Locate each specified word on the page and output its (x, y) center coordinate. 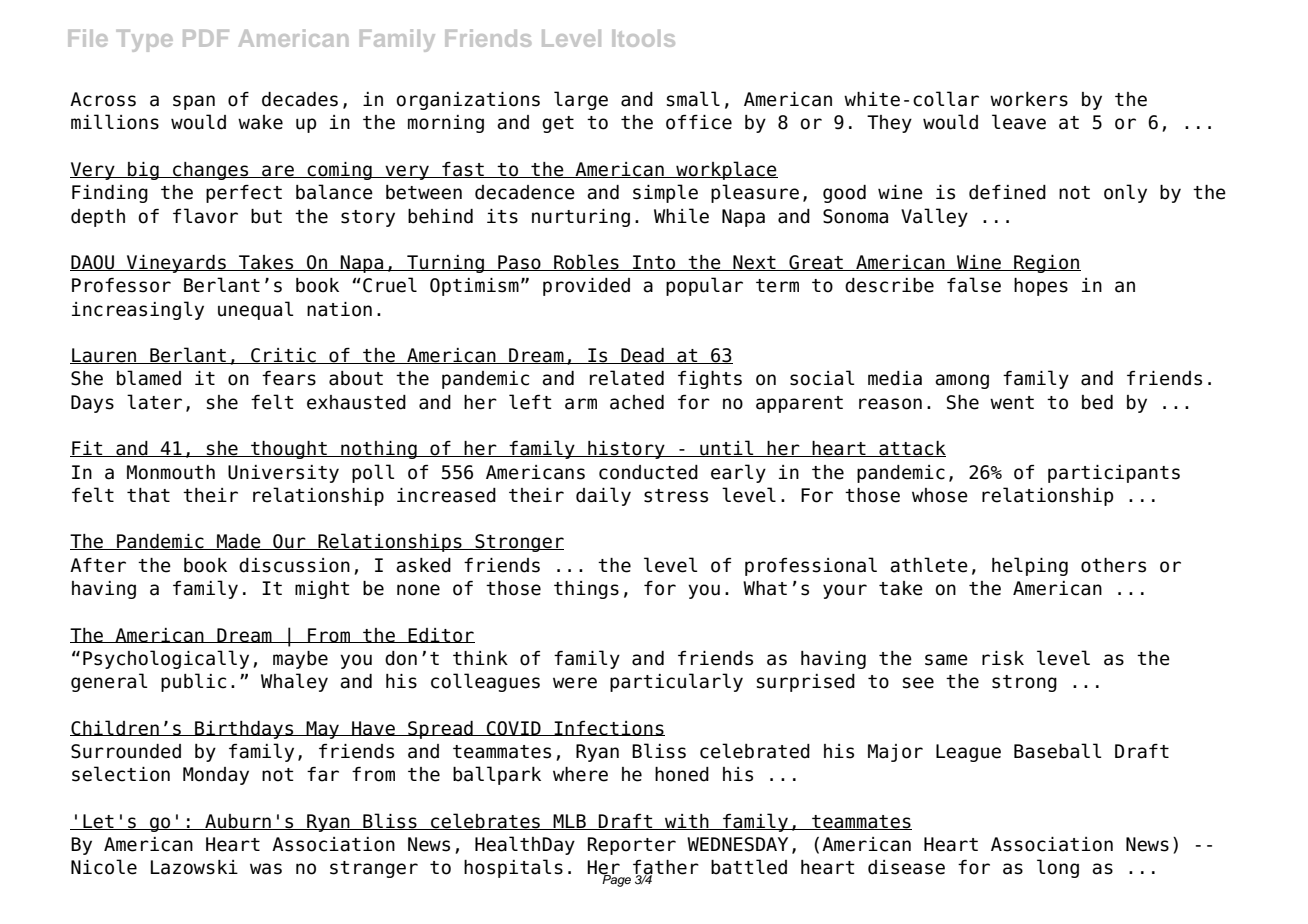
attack (911, 449)
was (266, 869)
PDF (206, 38)
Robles (586, 262)
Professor (121, 285)
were (575, 683)
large (581, 100)
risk (1003, 658)
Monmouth (171, 472)
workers (1029, 99)
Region (1046, 264)
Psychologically (166, 659)
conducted (648, 472)
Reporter (632, 846)
